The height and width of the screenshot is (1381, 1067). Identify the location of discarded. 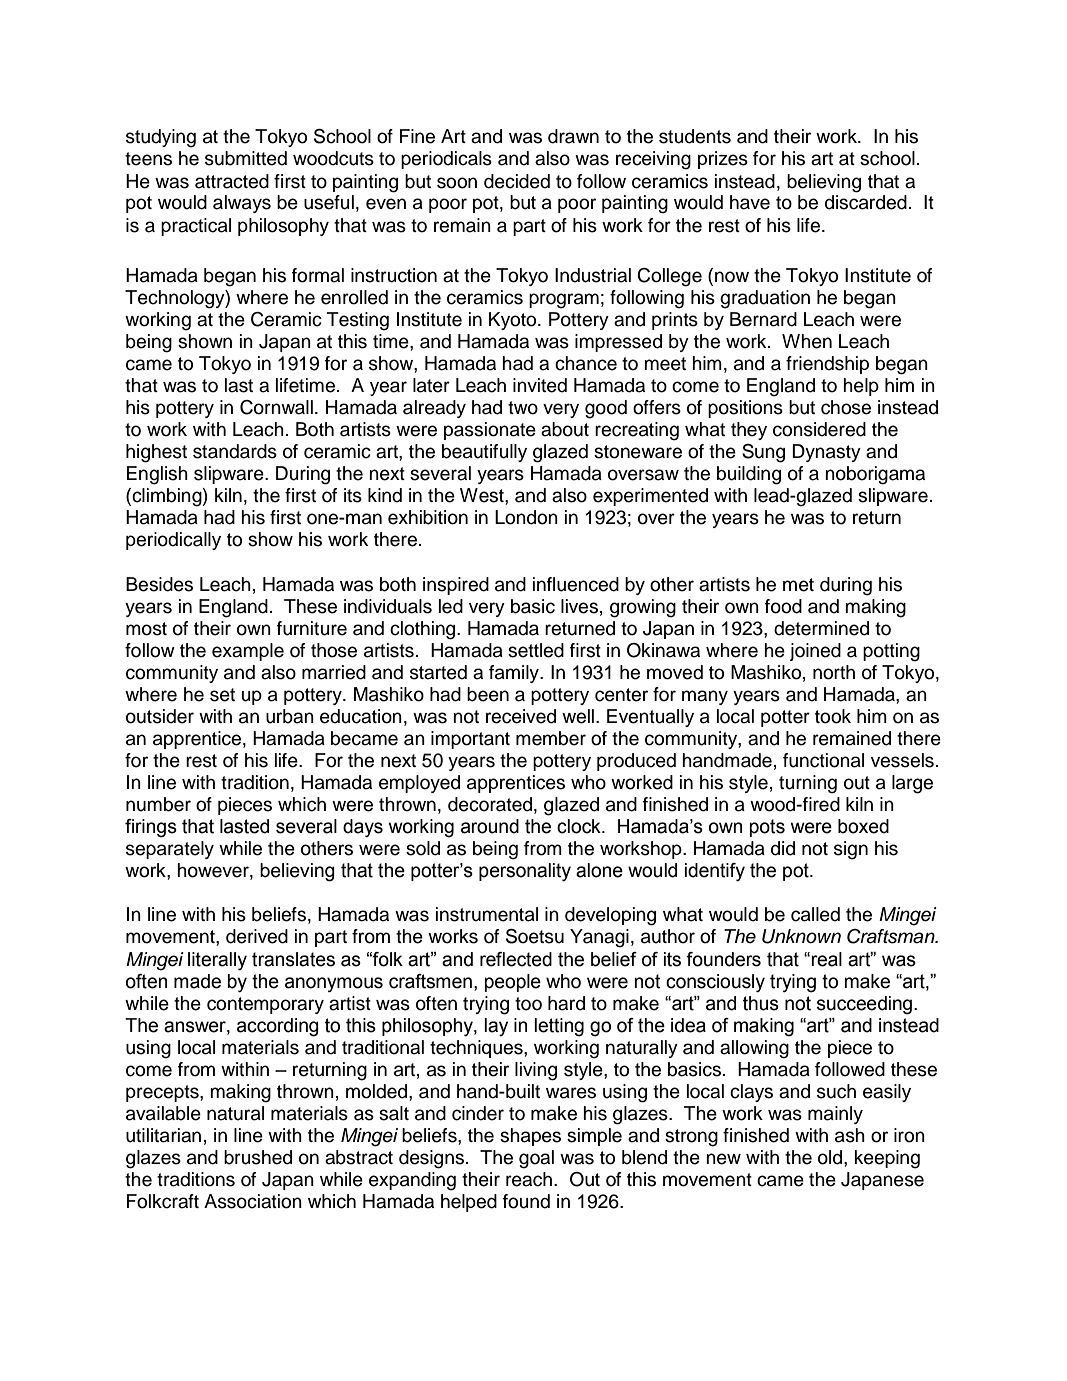
(866, 202).
